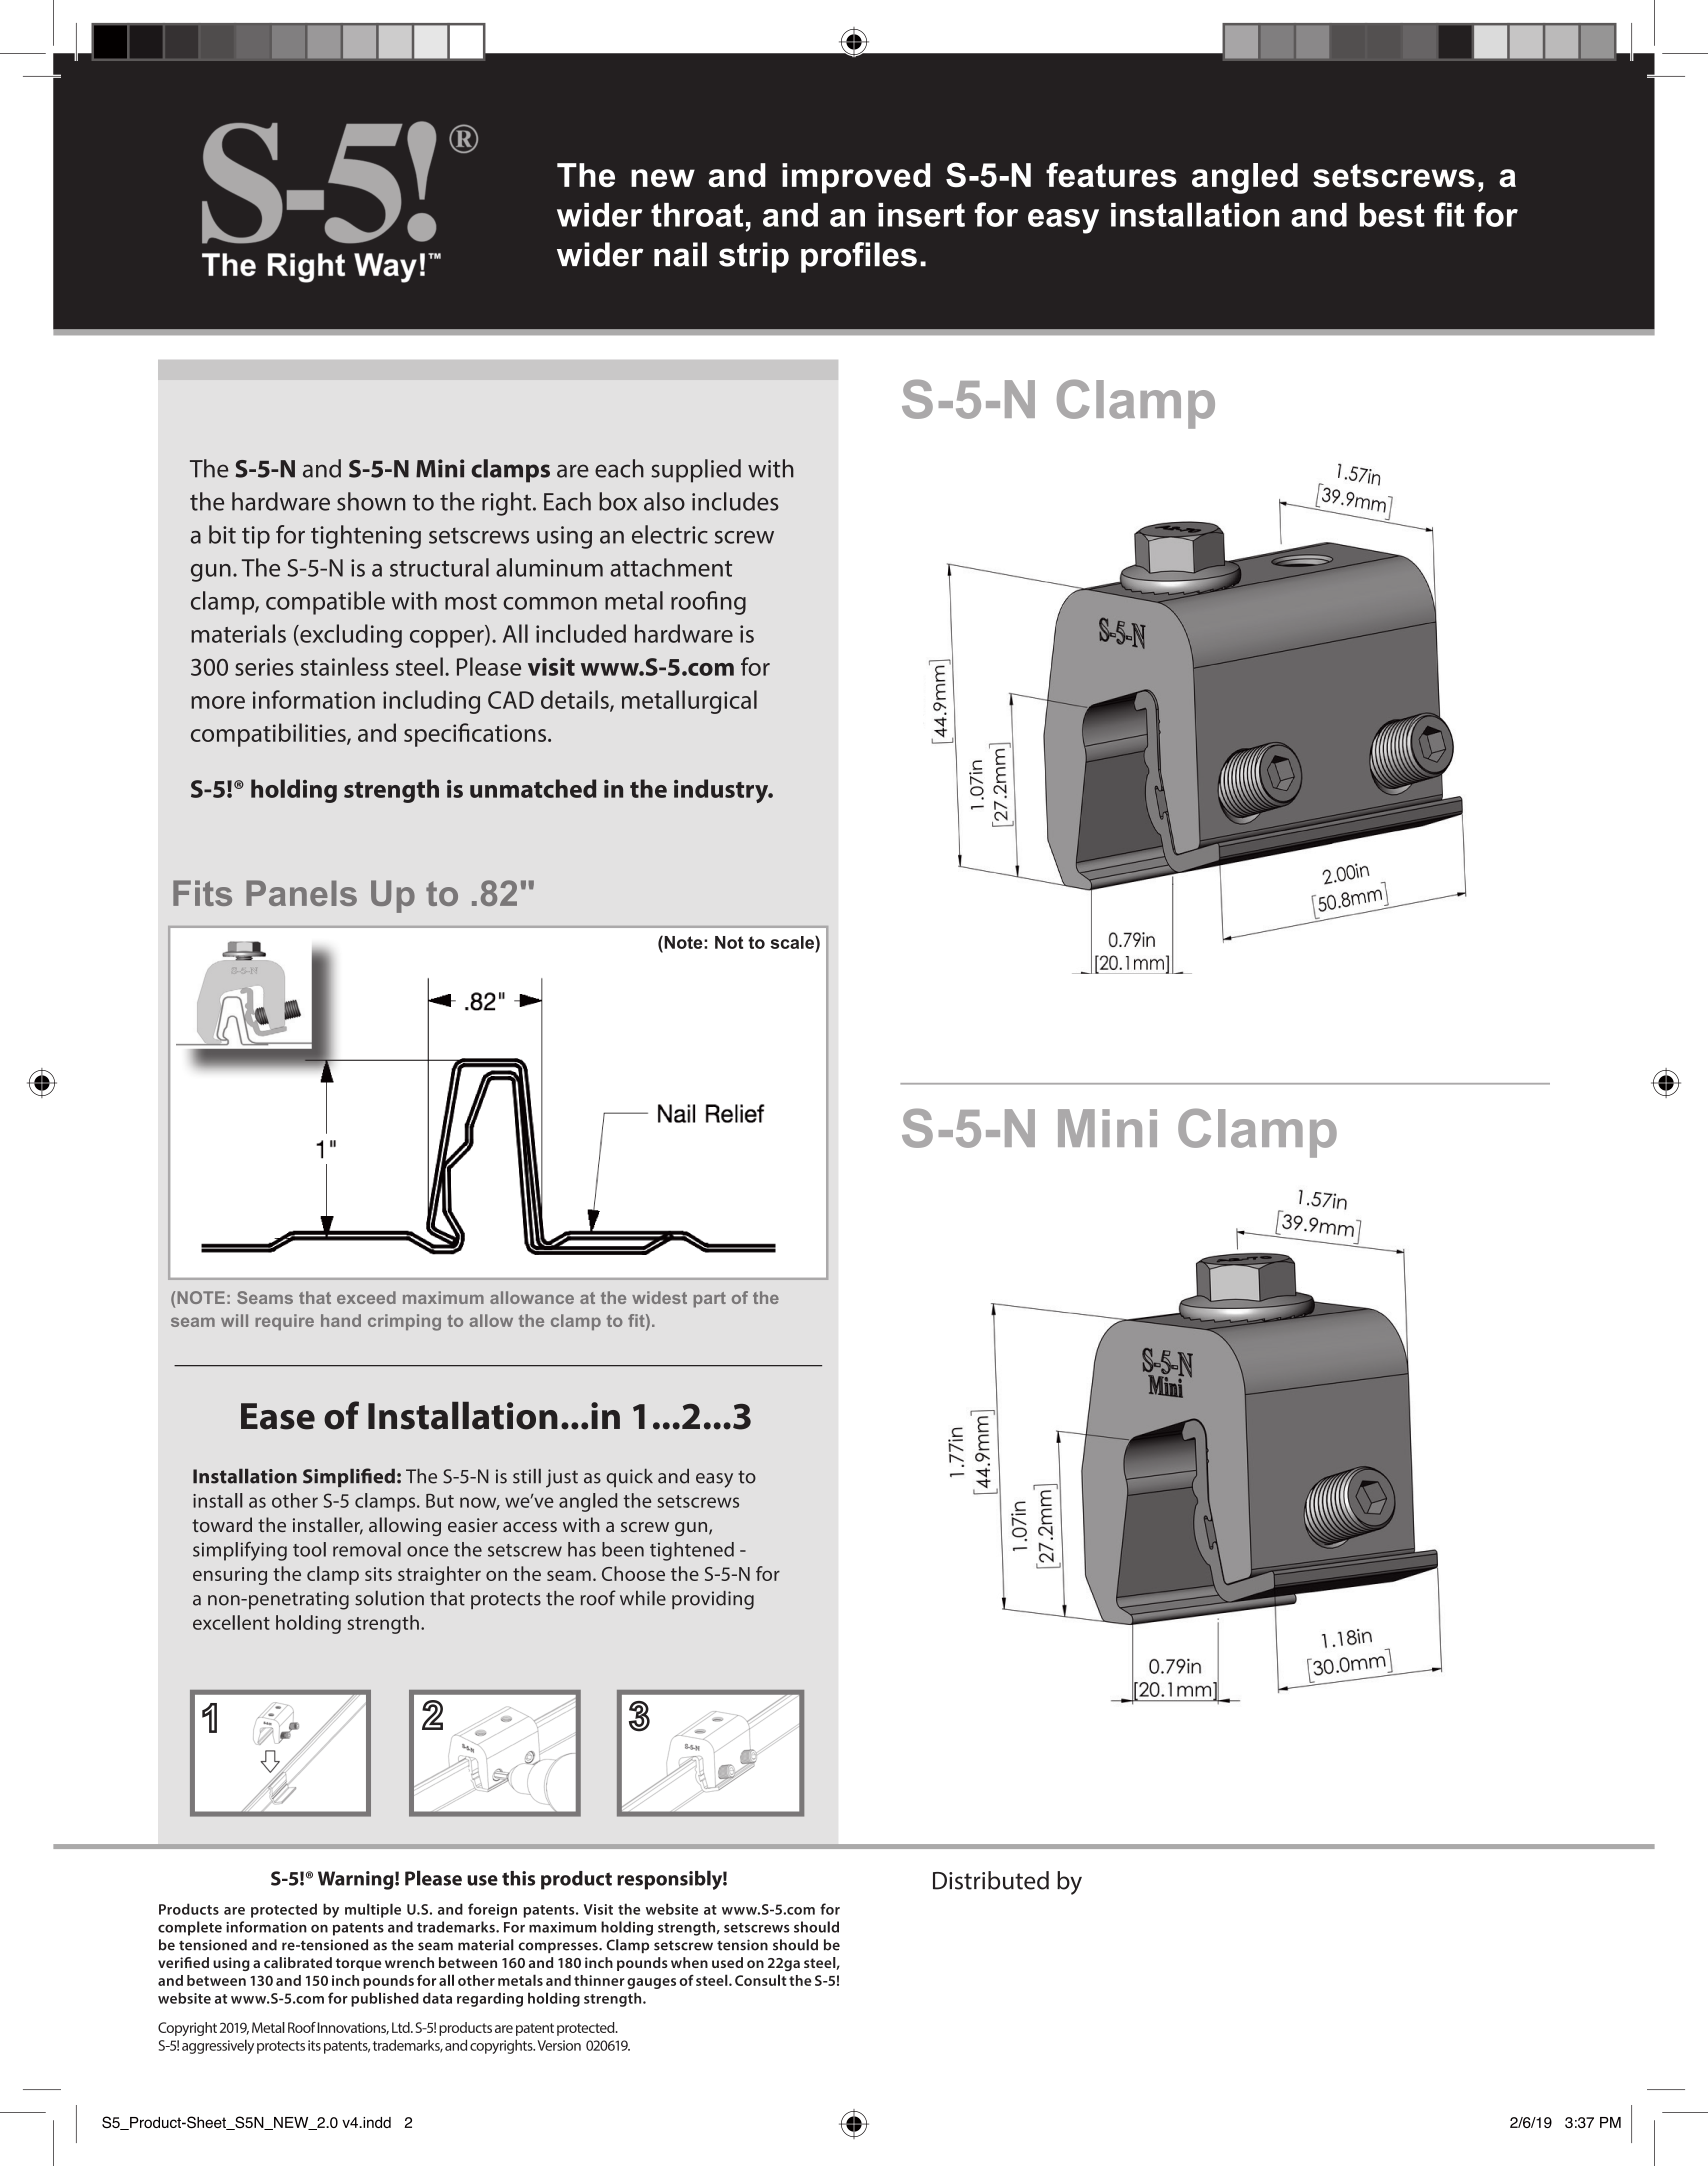 Image resolution: width=1708 pixels, height=2166 pixels. I want to click on providing, so click(713, 1600).
